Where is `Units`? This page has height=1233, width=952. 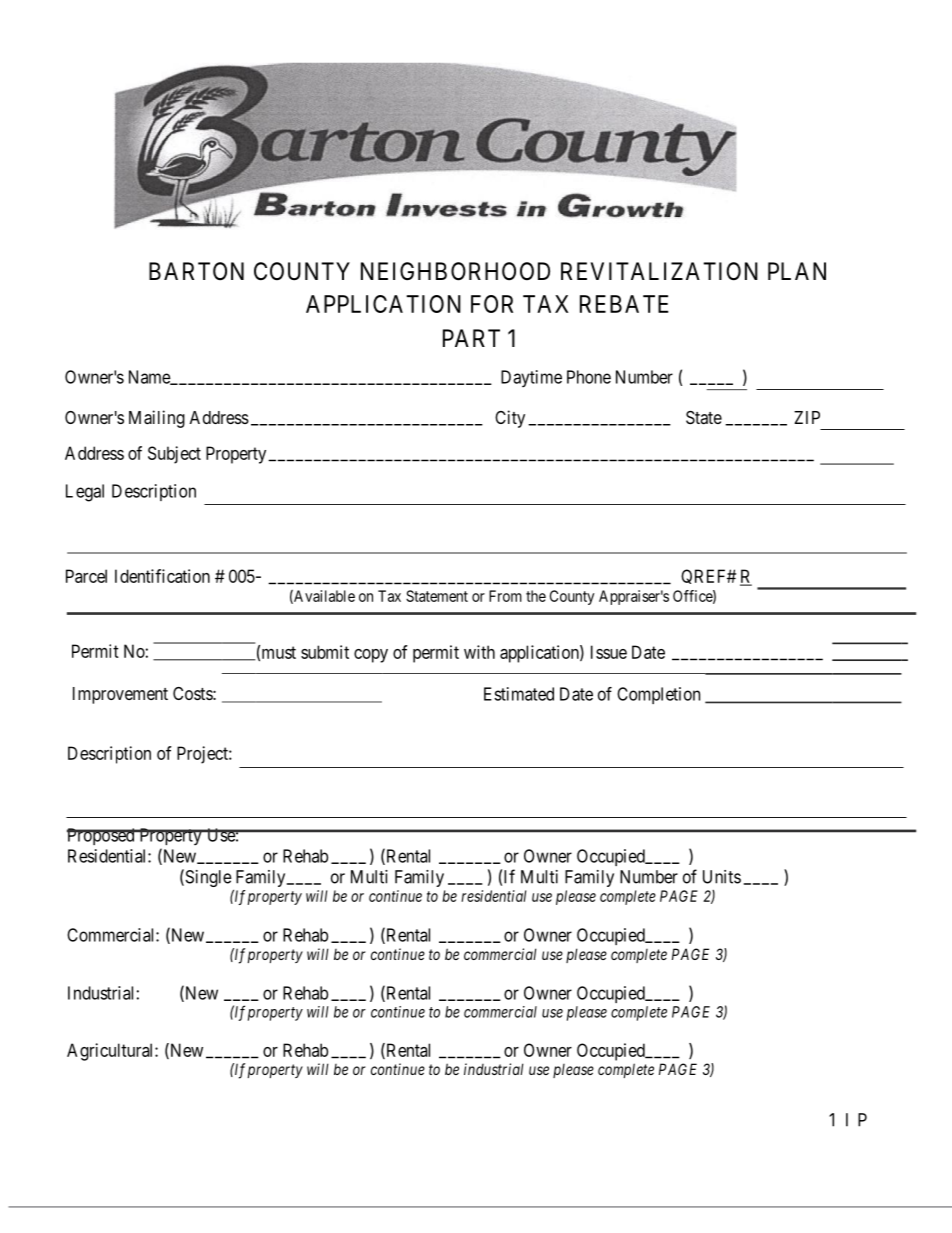 Units is located at coordinates (722, 877).
